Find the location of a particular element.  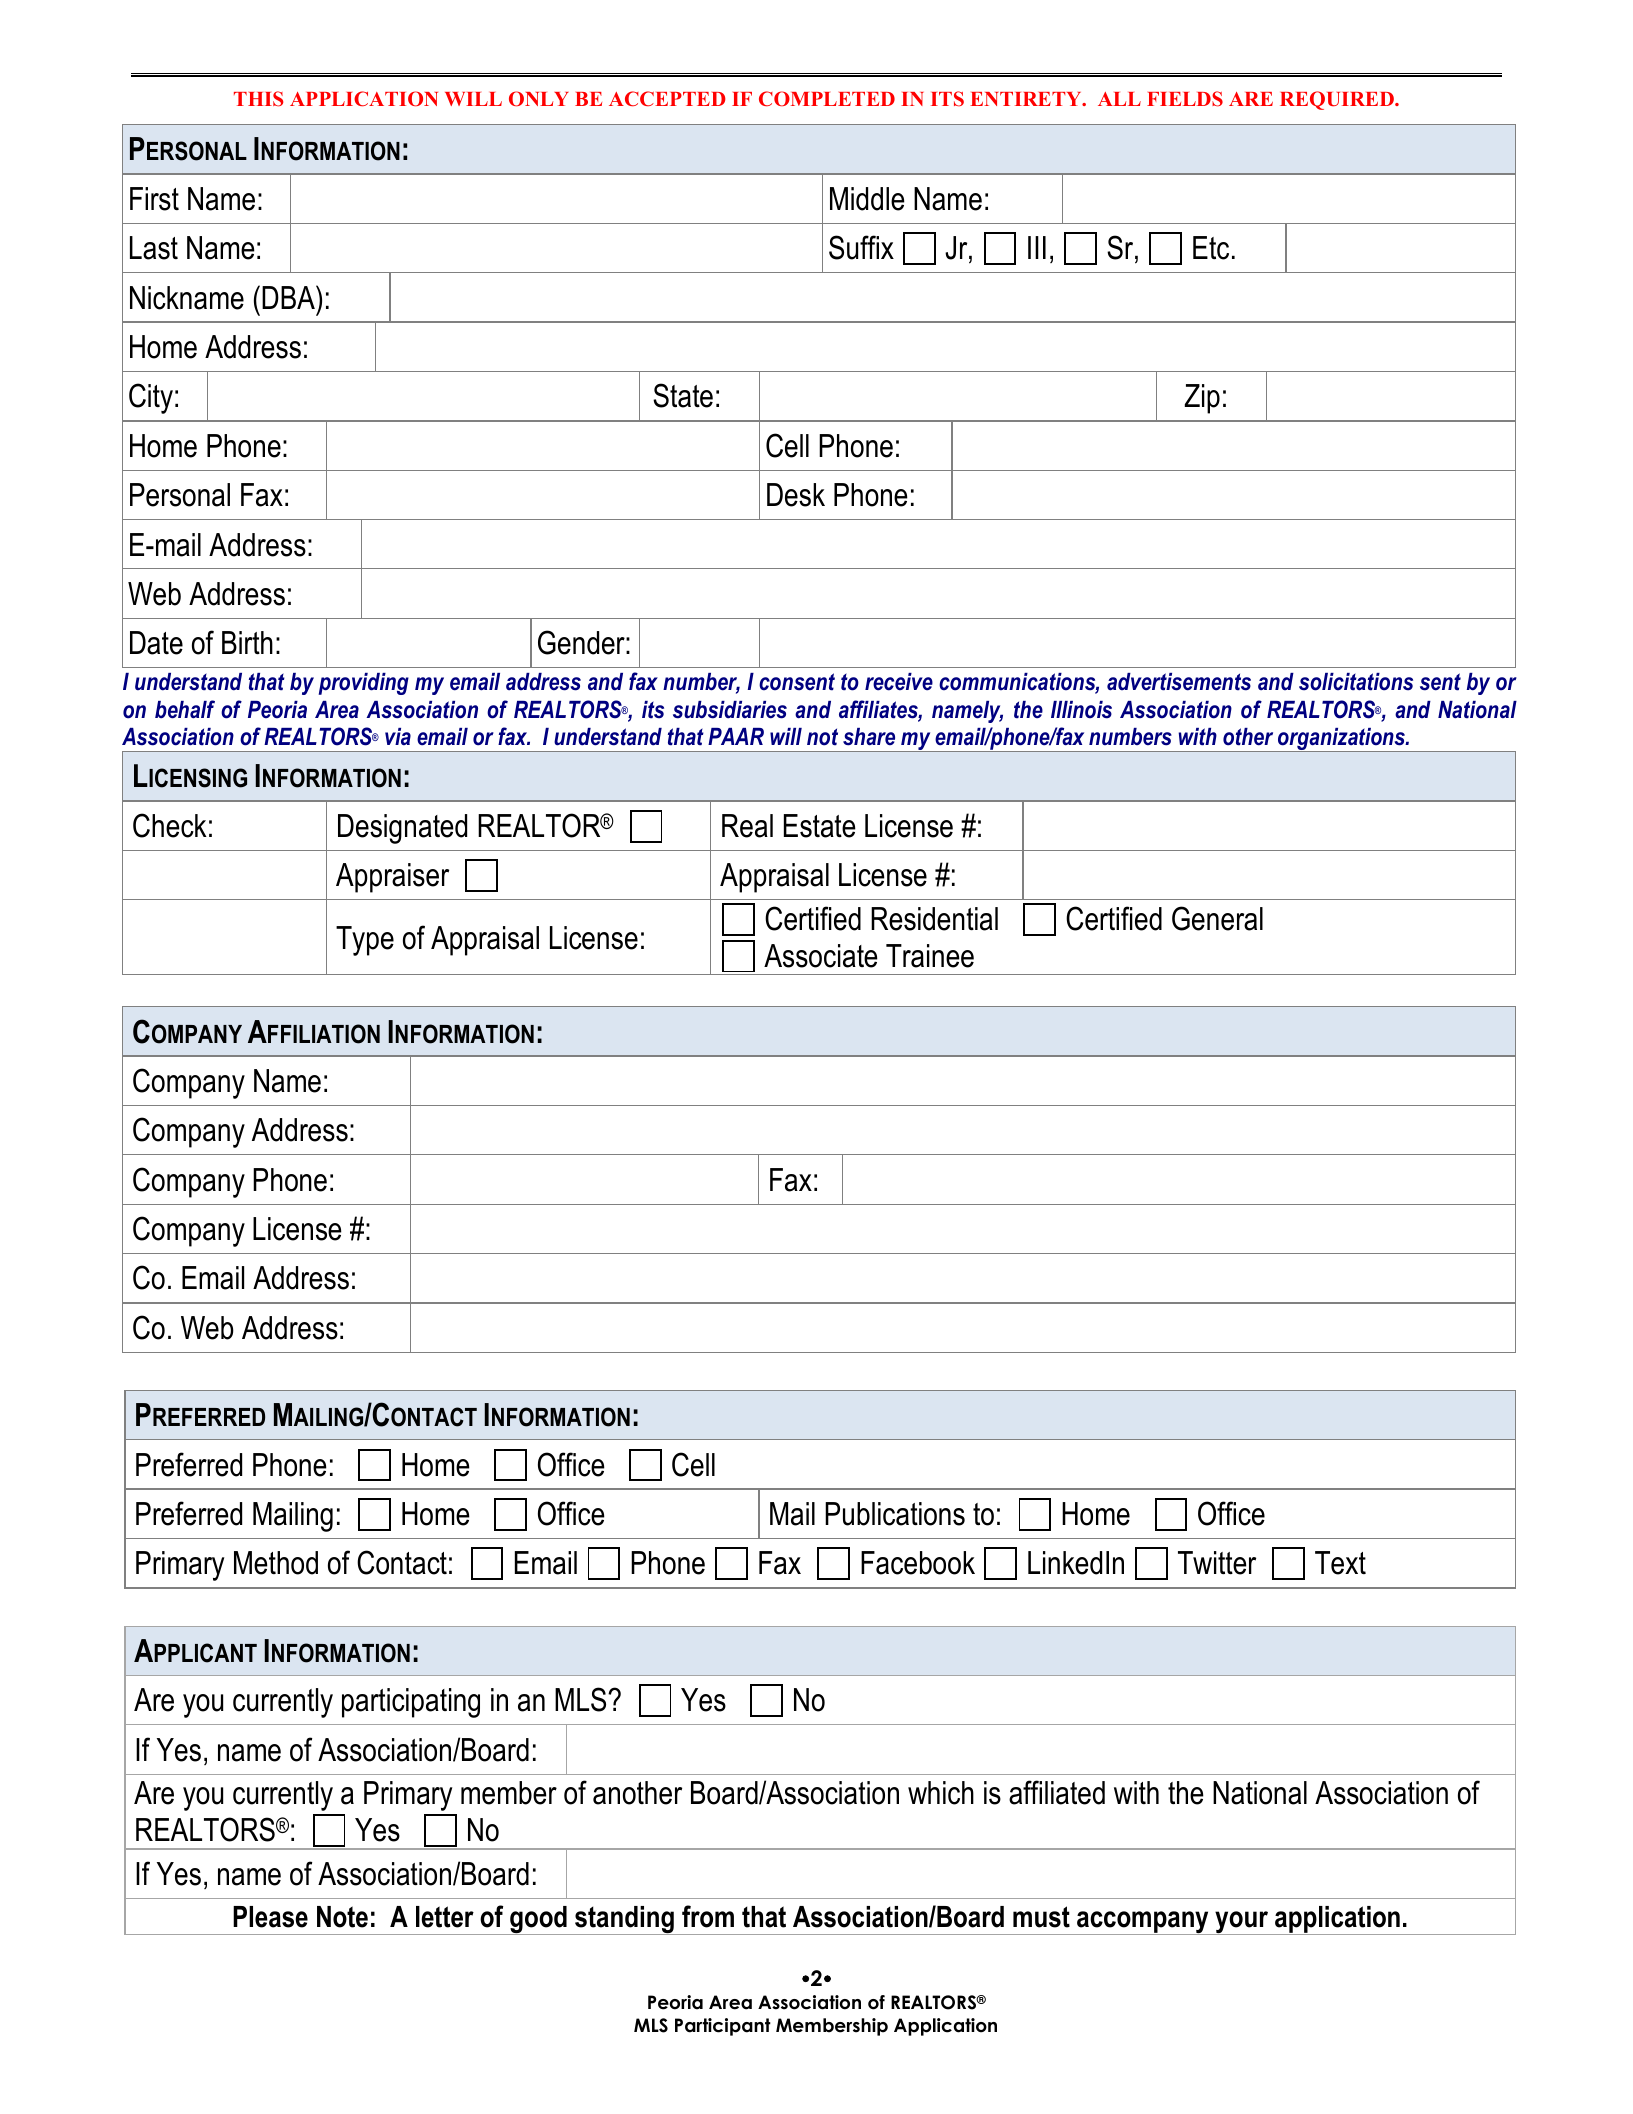

Please is located at coordinates (270, 1917).
